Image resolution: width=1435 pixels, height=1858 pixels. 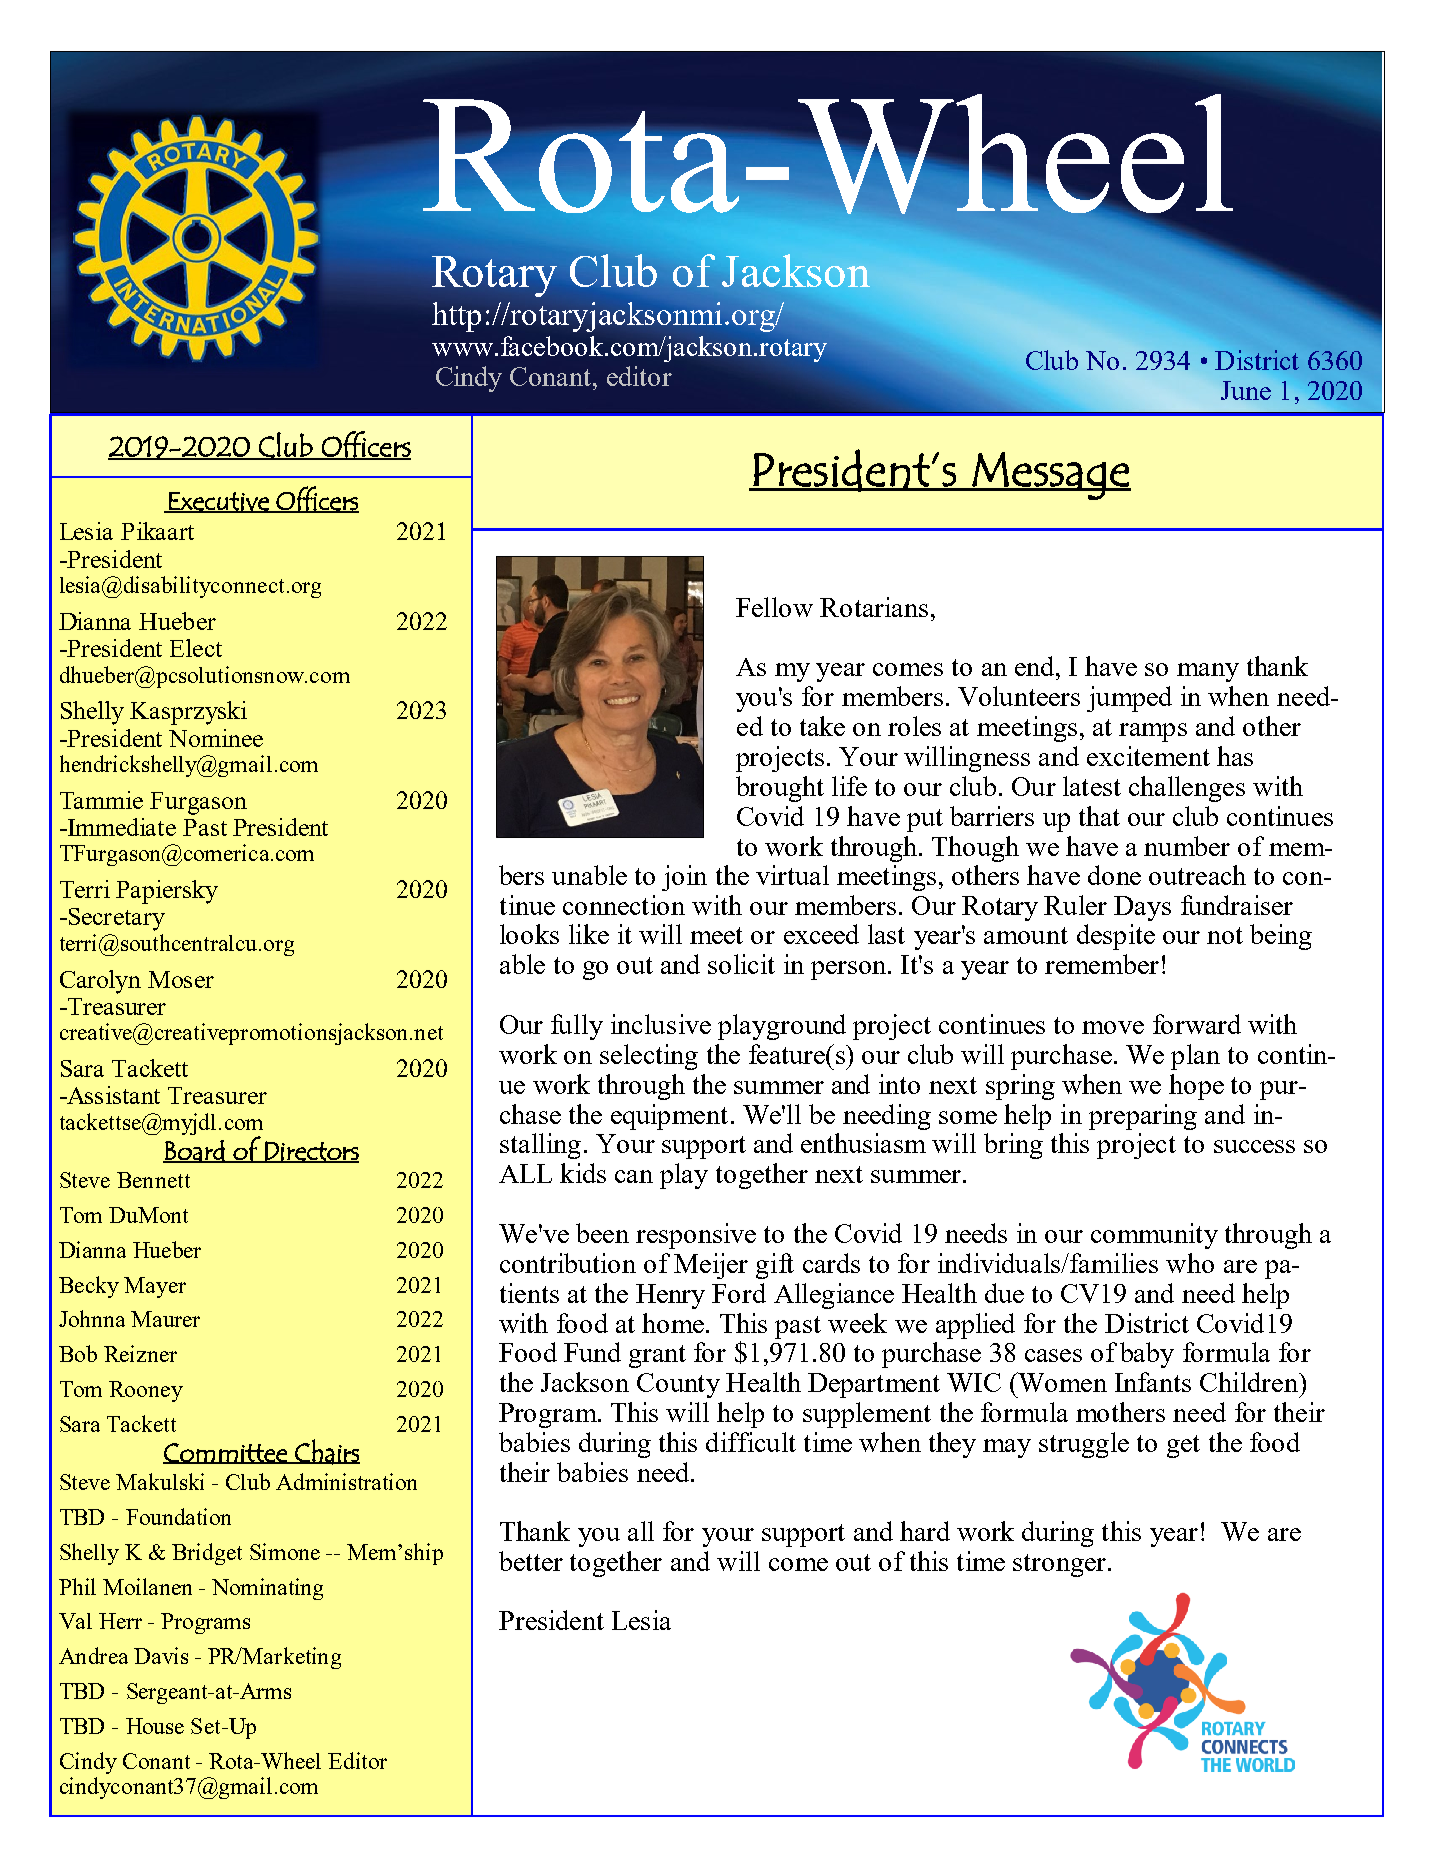 I want to click on Nominee, so click(x=216, y=738).
